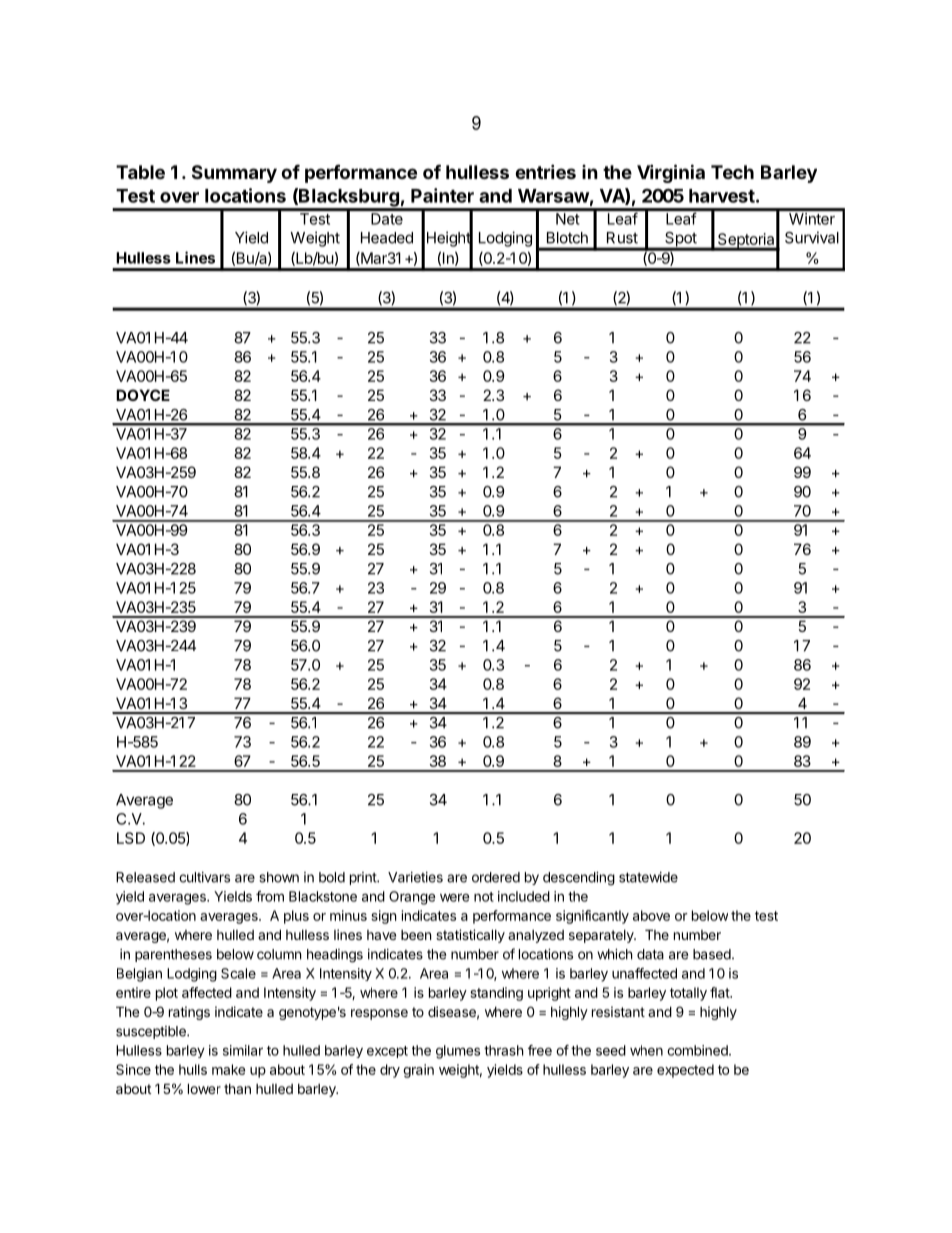 The height and width of the screenshot is (1233, 952). Describe the element at coordinates (234, 174) in the screenshot. I see `Summary` at that location.
